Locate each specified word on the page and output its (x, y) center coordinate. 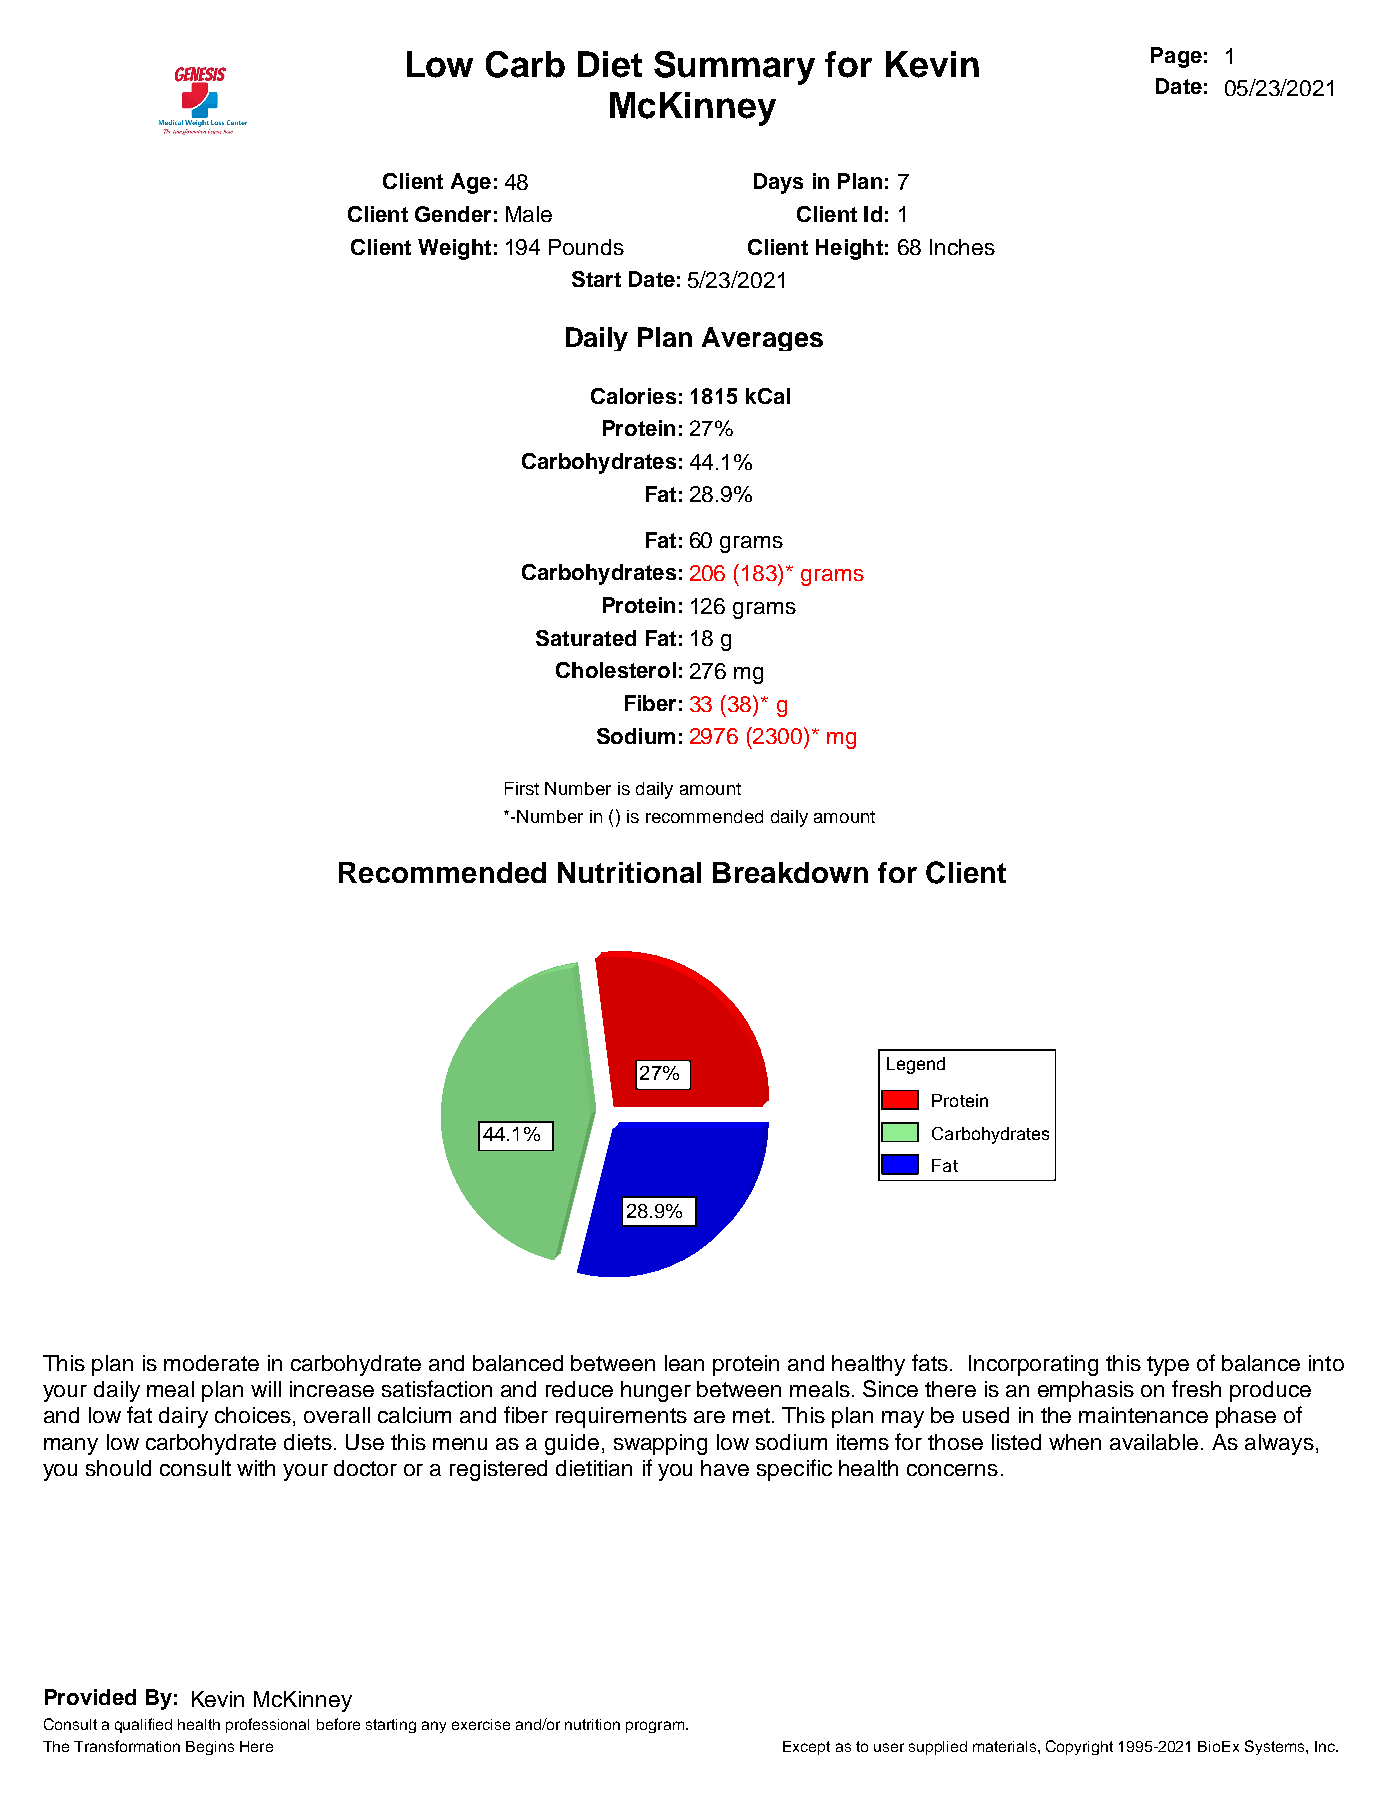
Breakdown (790, 872)
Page (1176, 57)
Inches (962, 247)
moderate (211, 1363)
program (655, 1727)
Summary (734, 68)
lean (684, 1363)
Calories (633, 396)
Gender (453, 214)
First (522, 788)
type (1168, 1366)
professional (267, 1725)
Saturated (586, 638)
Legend (916, 1065)
